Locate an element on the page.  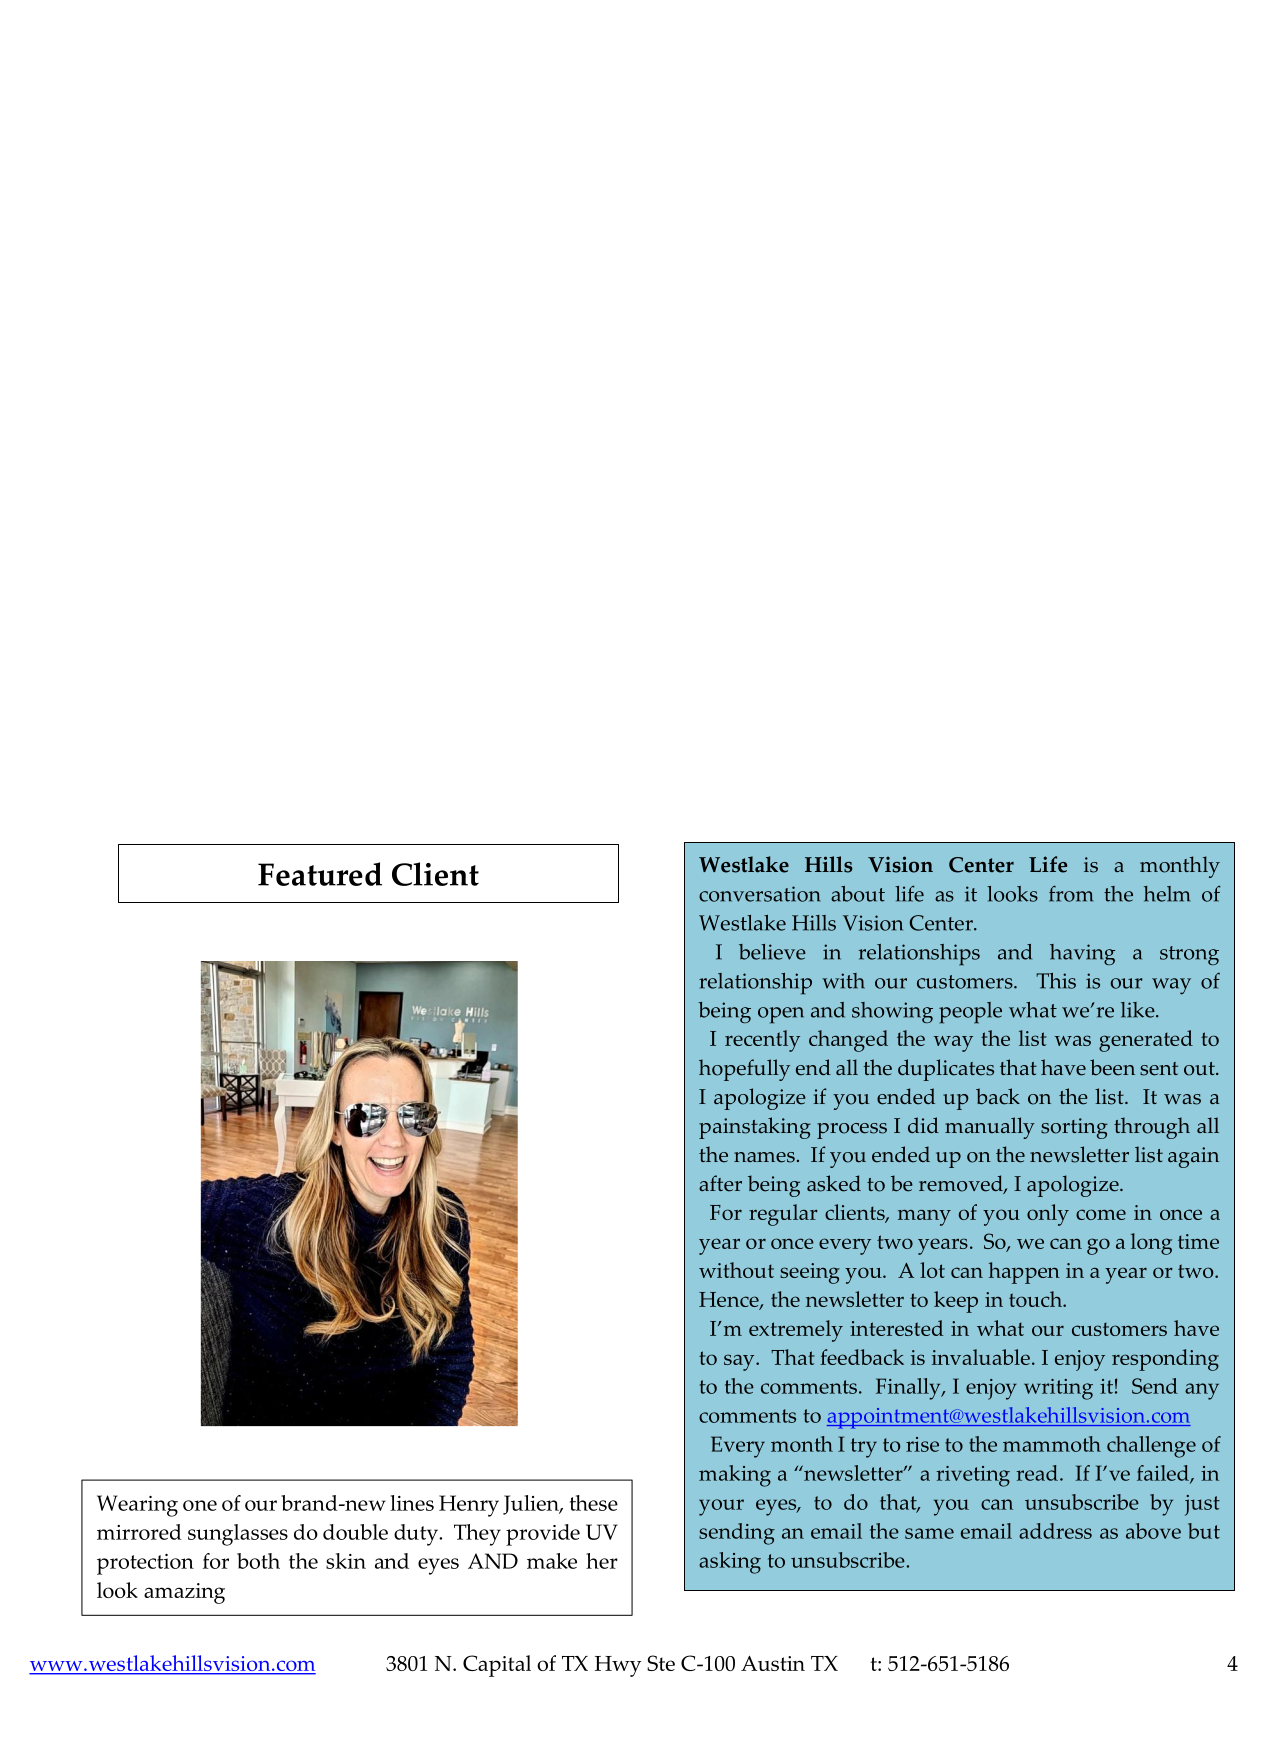
painstaking is located at coordinates (755, 1128).
